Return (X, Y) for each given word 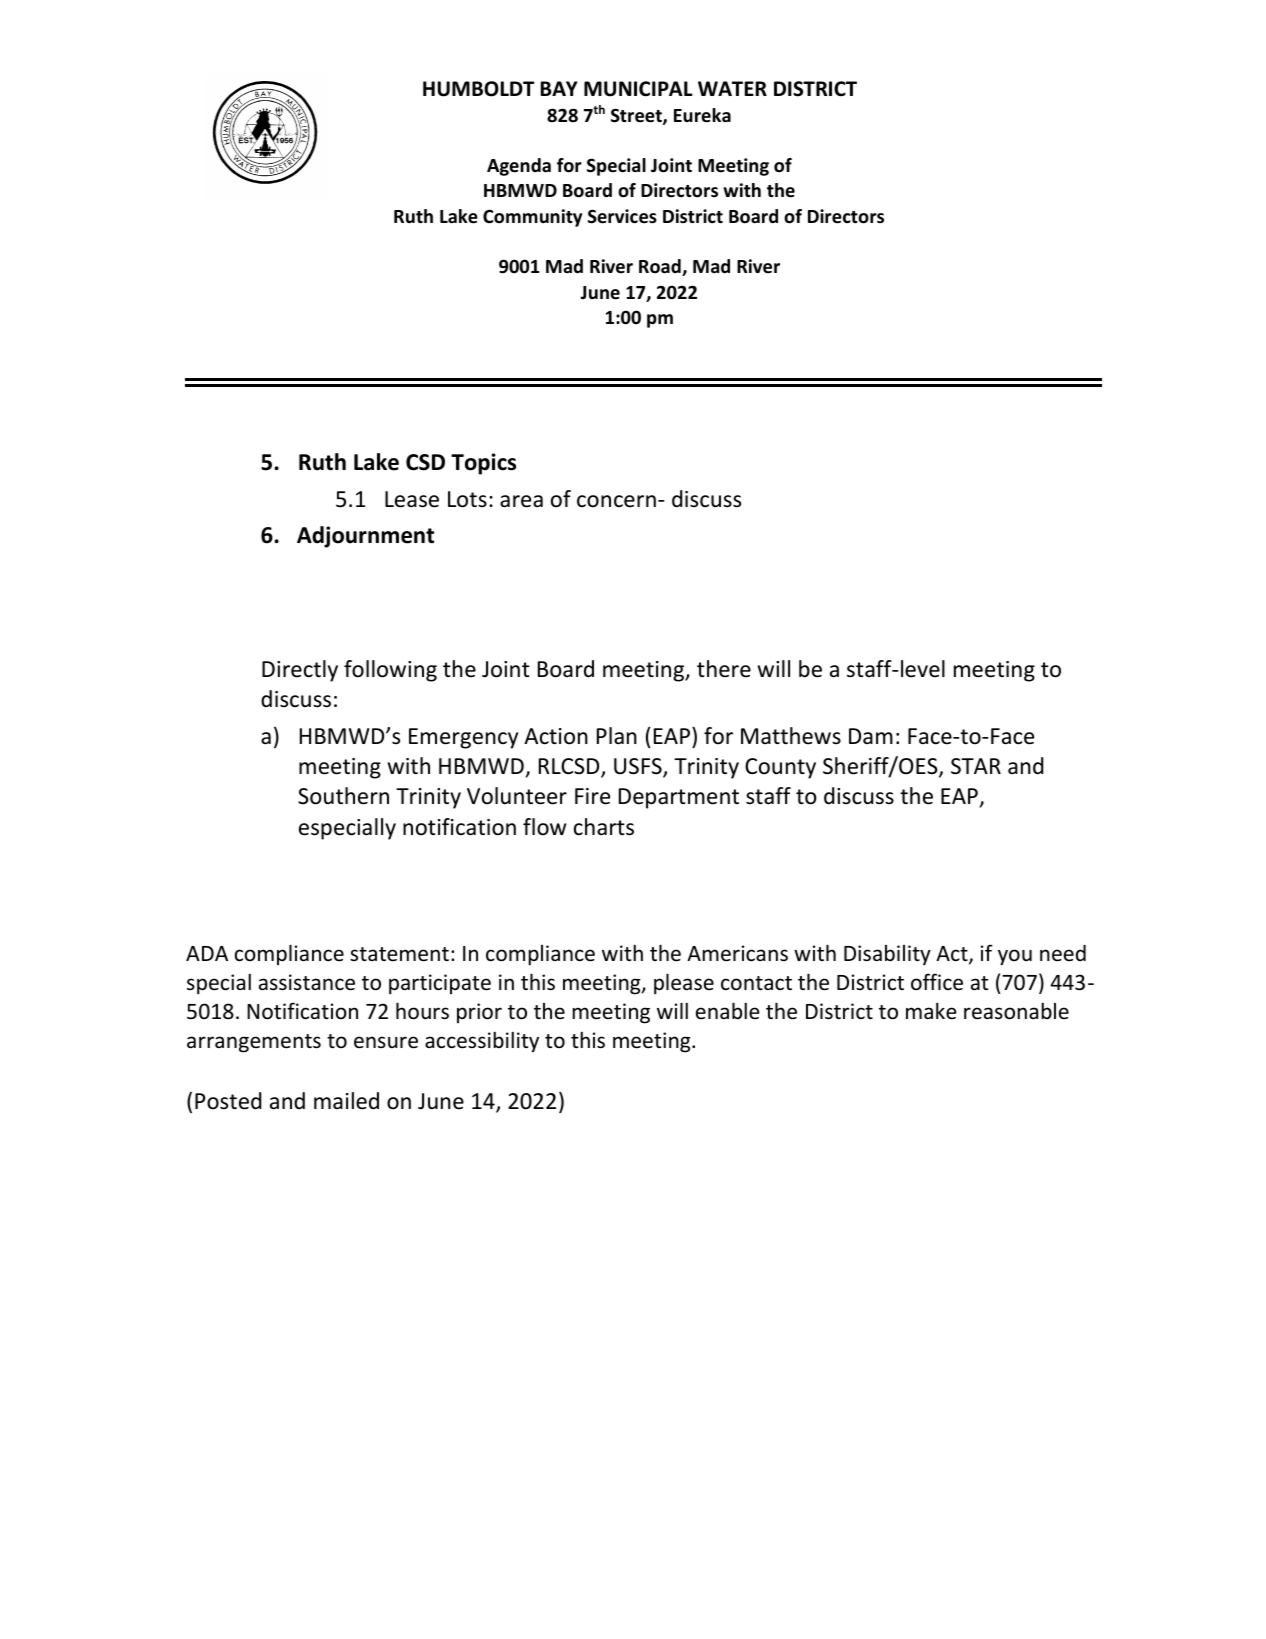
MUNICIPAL (638, 89)
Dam (871, 736)
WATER (732, 88)
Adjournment (365, 537)
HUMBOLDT (478, 89)
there (724, 669)
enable (728, 1011)
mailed (346, 1101)
